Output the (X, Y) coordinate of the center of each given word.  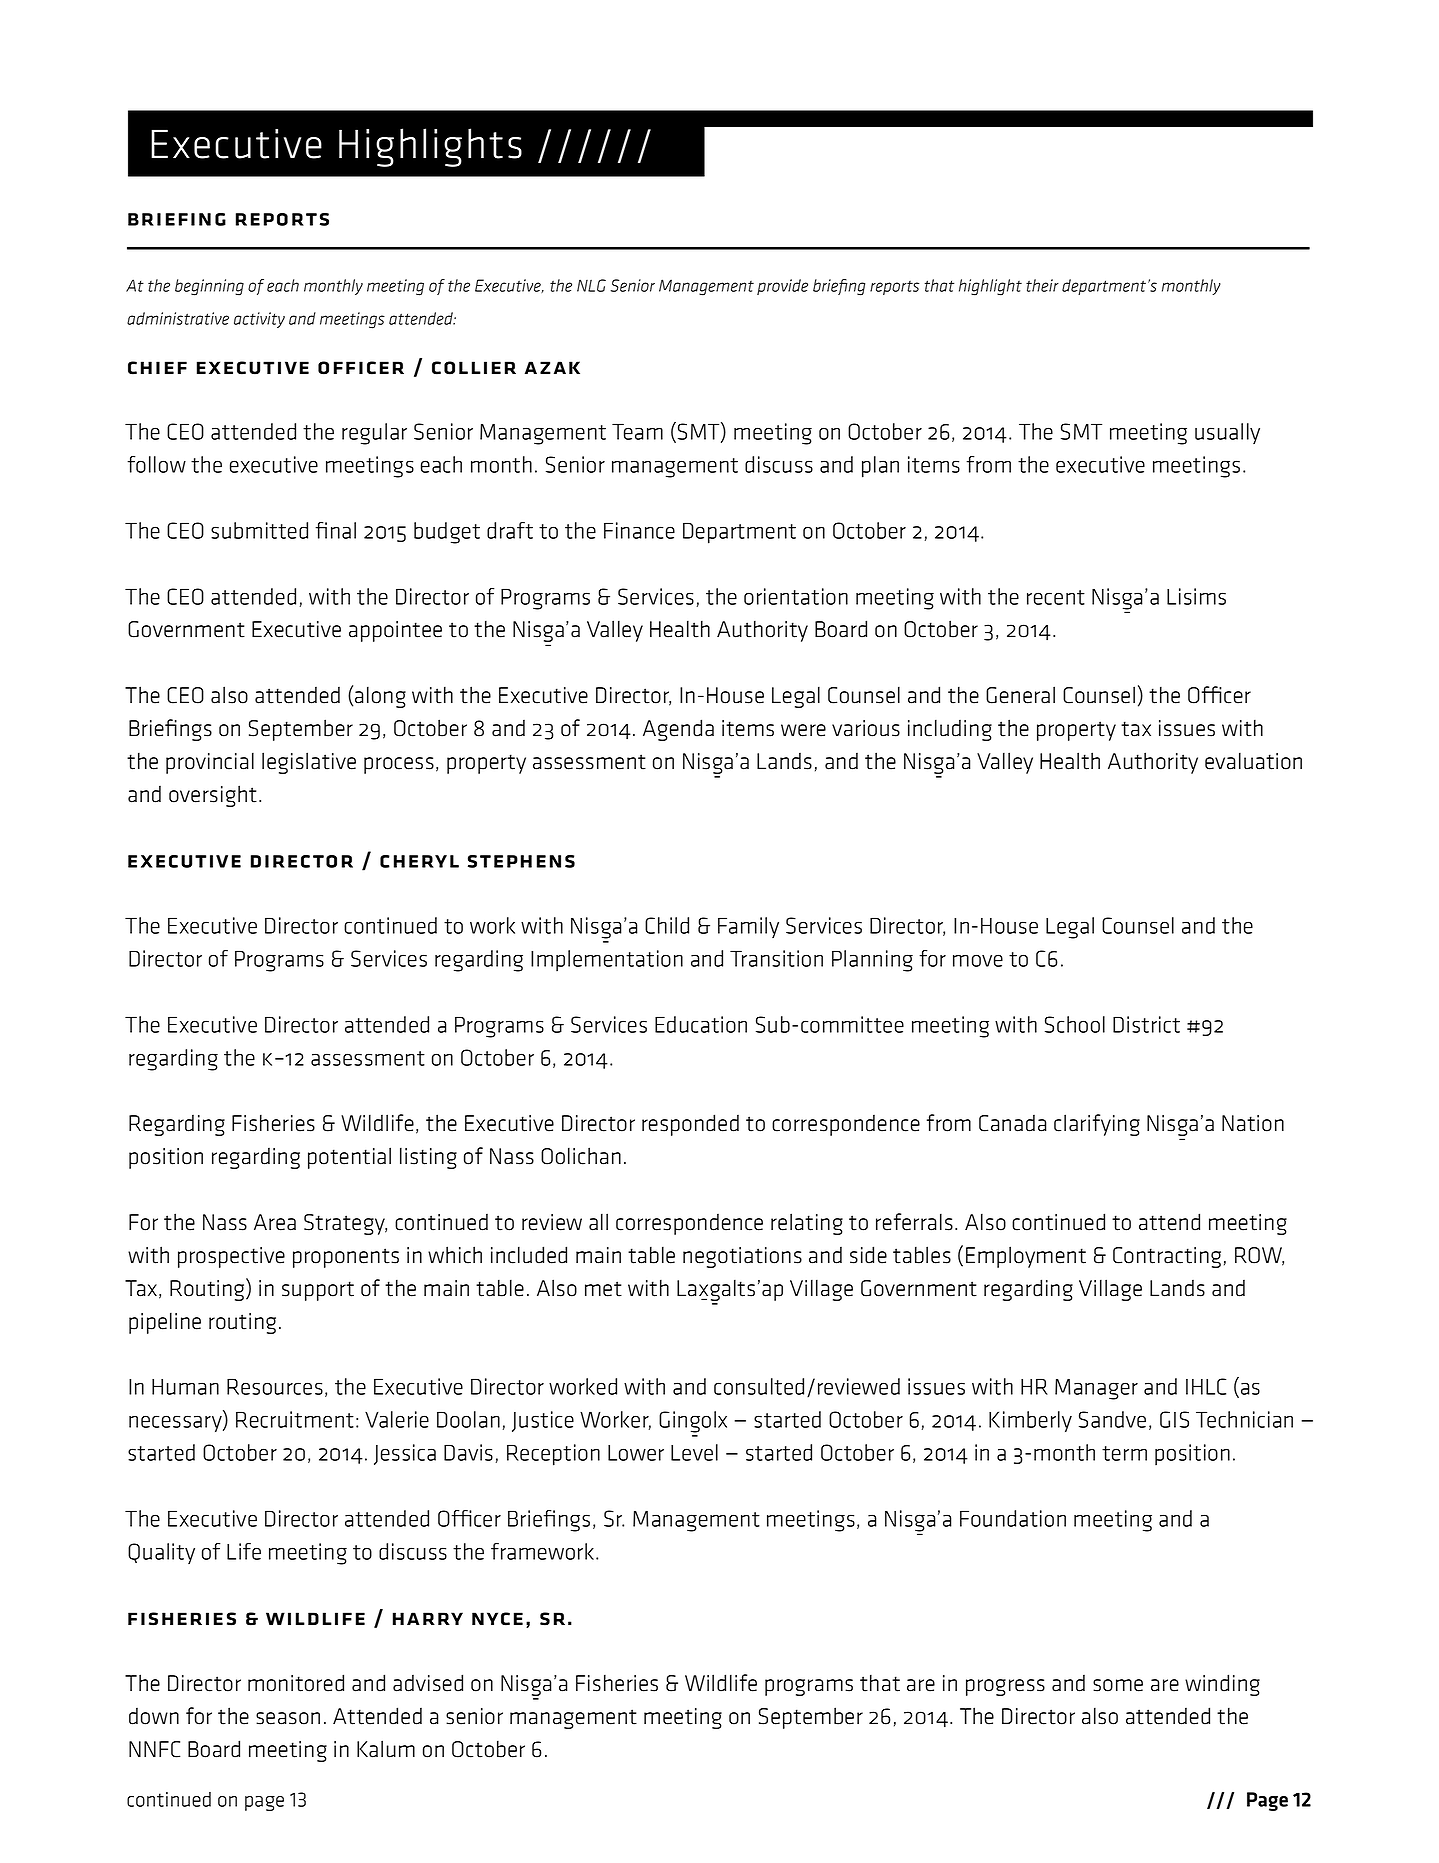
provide (782, 287)
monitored (296, 1683)
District (1146, 1024)
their (1042, 285)
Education (701, 1024)
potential (349, 1158)
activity (259, 320)
